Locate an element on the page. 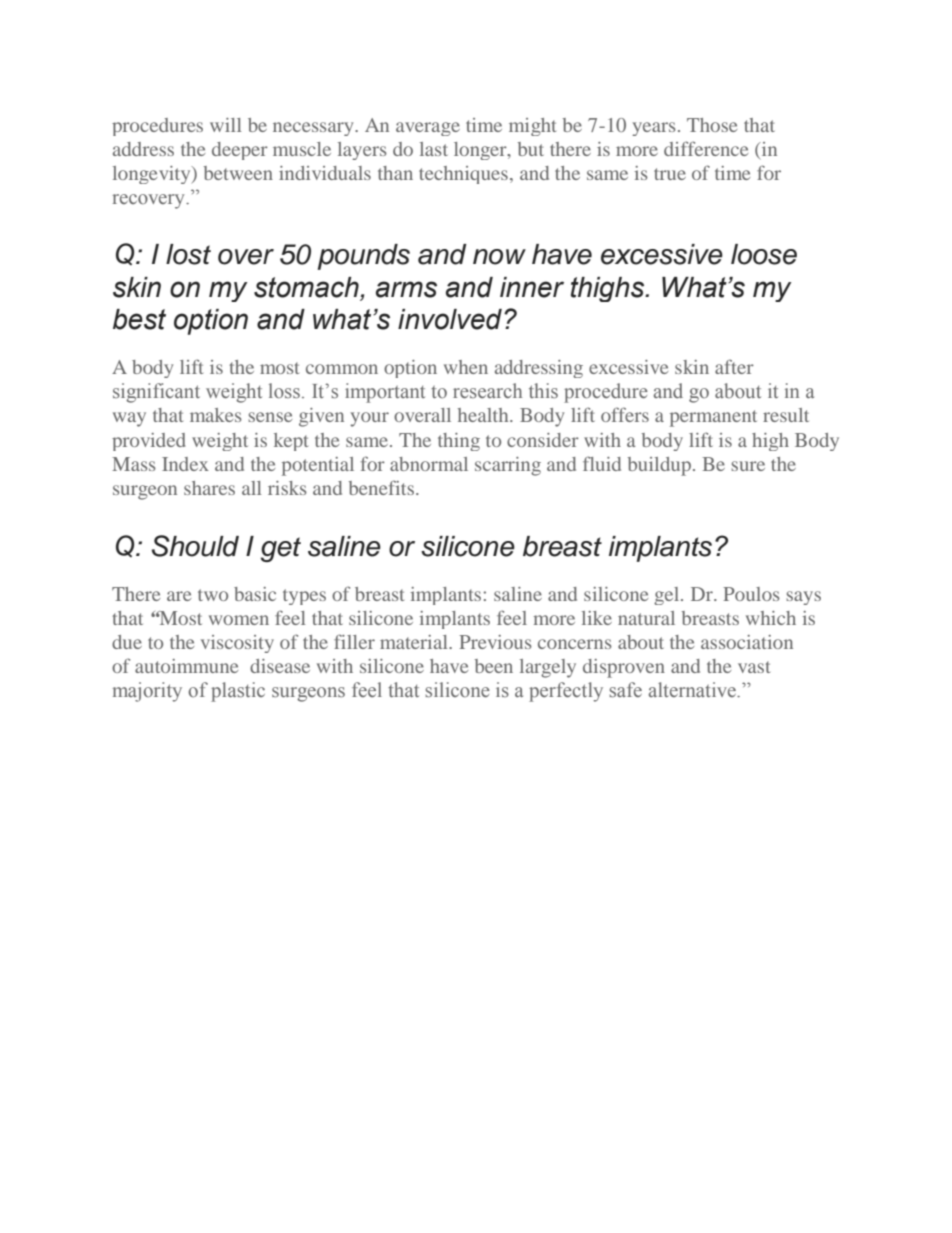 Image resolution: width=952 pixels, height=1233 pixels. difference is located at coordinates (706, 148).
